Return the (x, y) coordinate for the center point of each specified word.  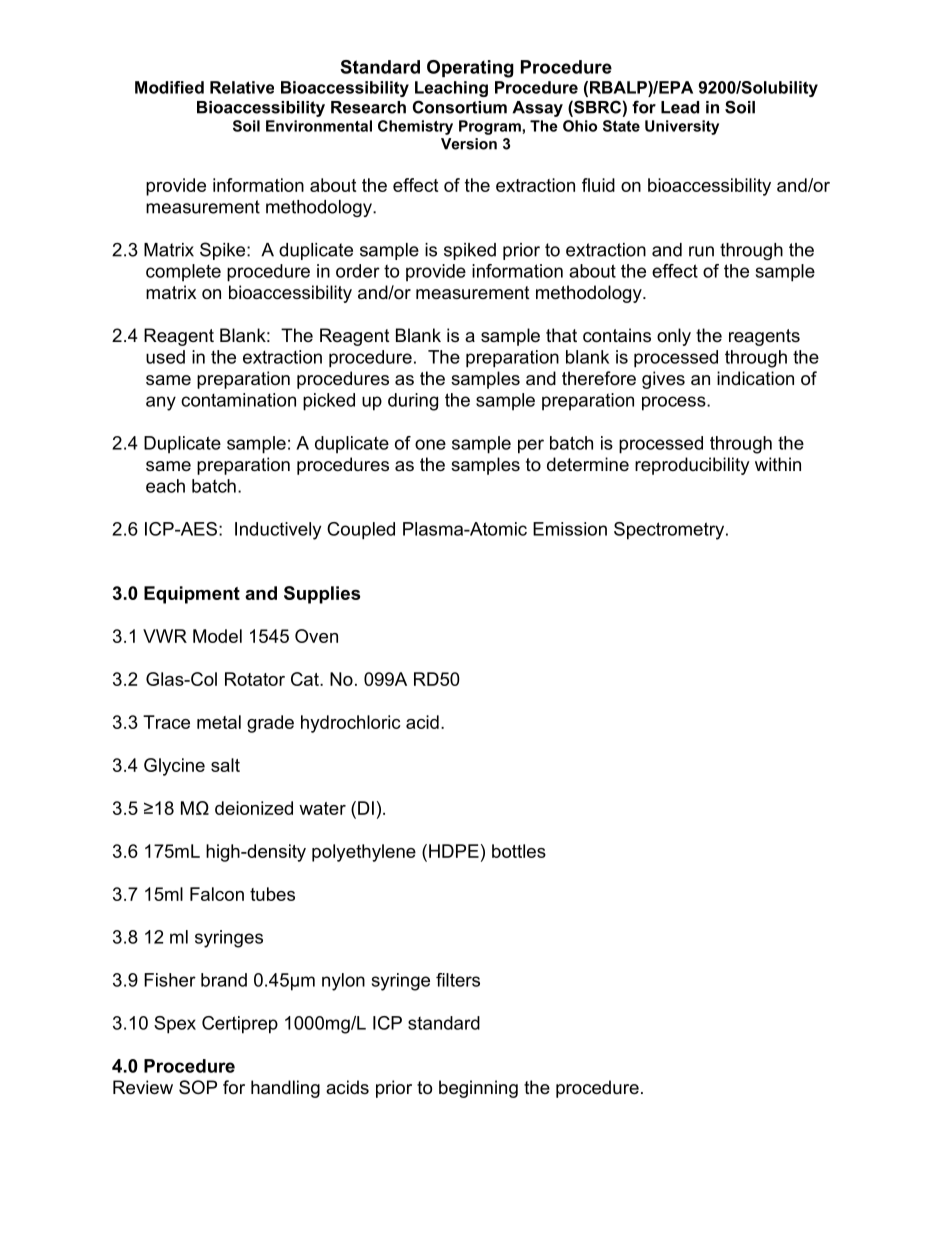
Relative (242, 87)
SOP (198, 1087)
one (430, 444)
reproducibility (692, 466)
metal (219, 722)
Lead (680, 107)
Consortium (460, 107)
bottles (519, 851)
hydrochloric (351, 724)
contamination (238, 400)
